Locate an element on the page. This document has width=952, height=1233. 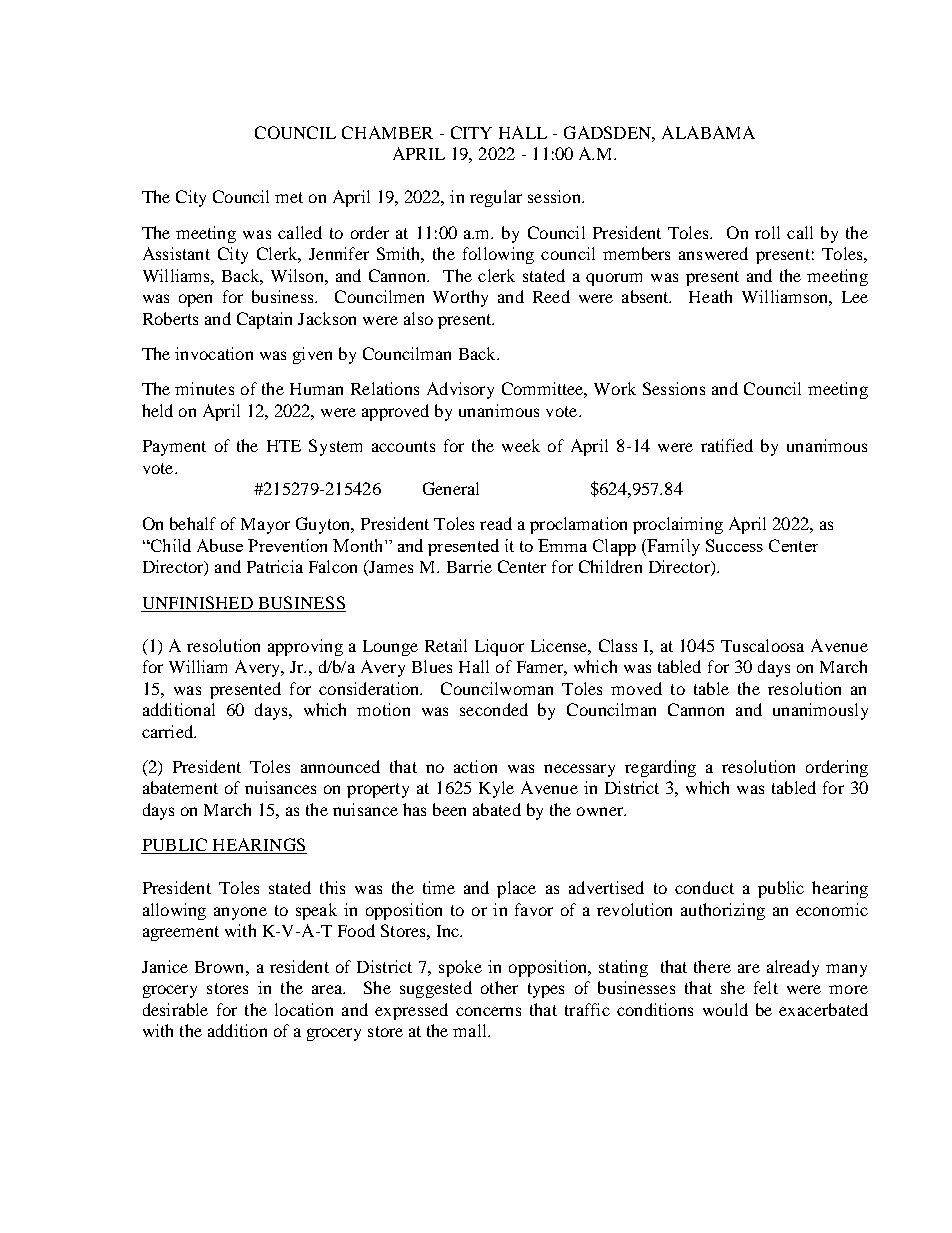
Brown is located at coordinates (221, 967).
